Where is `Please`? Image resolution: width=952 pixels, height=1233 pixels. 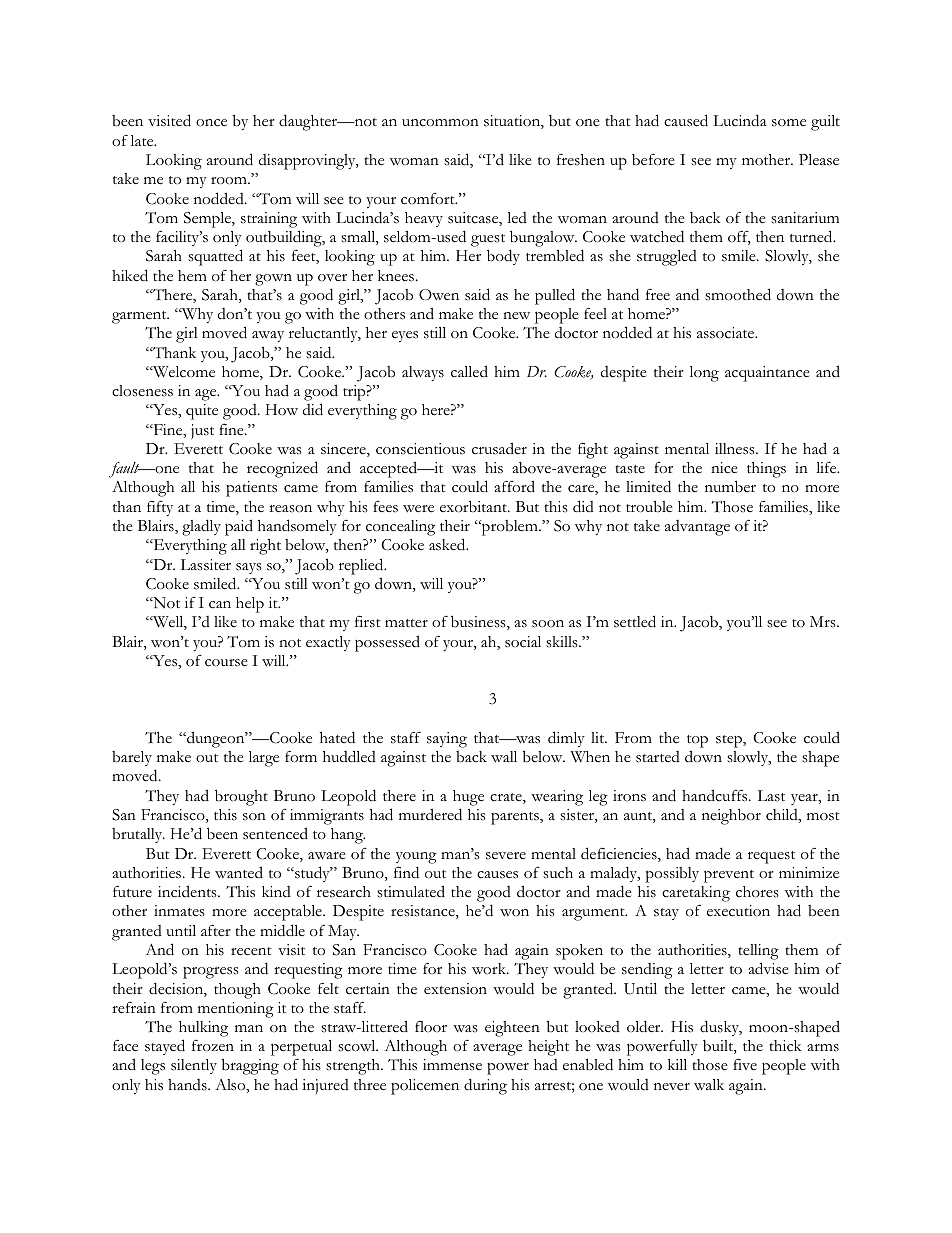
Please is located at coordinates (819, 160).
